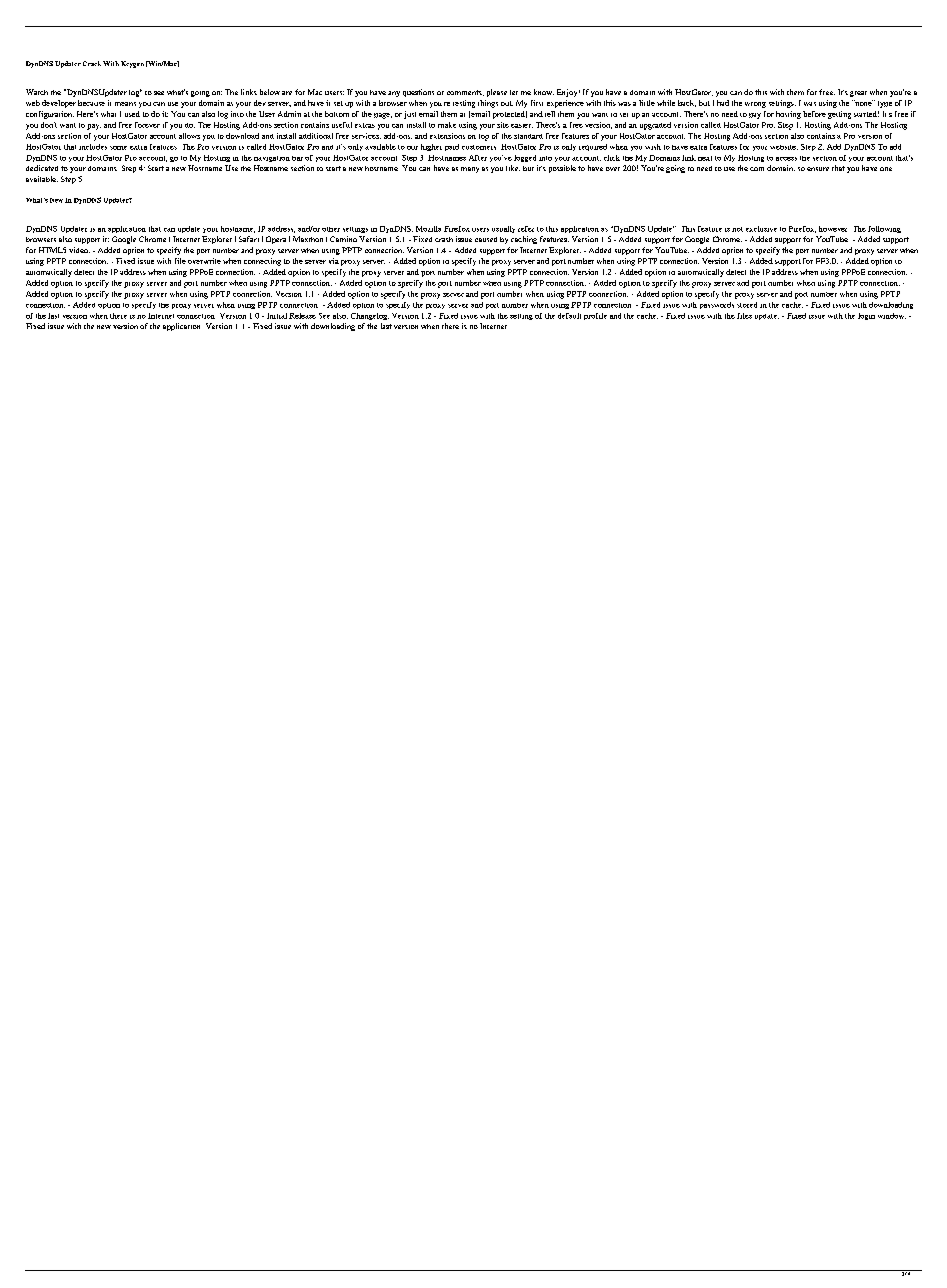 The image size is (947, 1288). Describe the element at coordinates (470, 170) in the image. I see `many` at that location.
